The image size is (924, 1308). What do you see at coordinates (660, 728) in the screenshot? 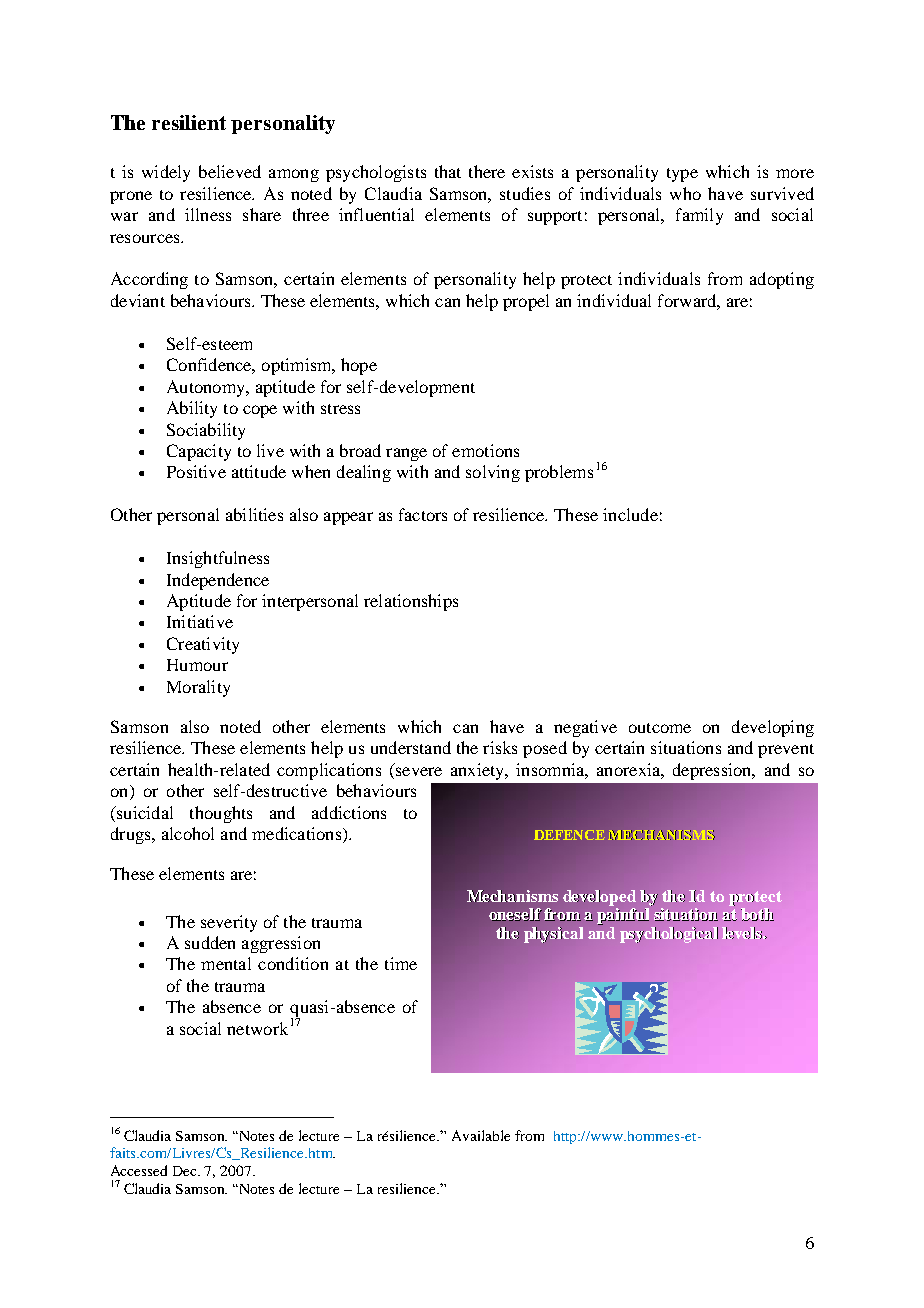
I see `outcome` at bounding box center [660, 728].
